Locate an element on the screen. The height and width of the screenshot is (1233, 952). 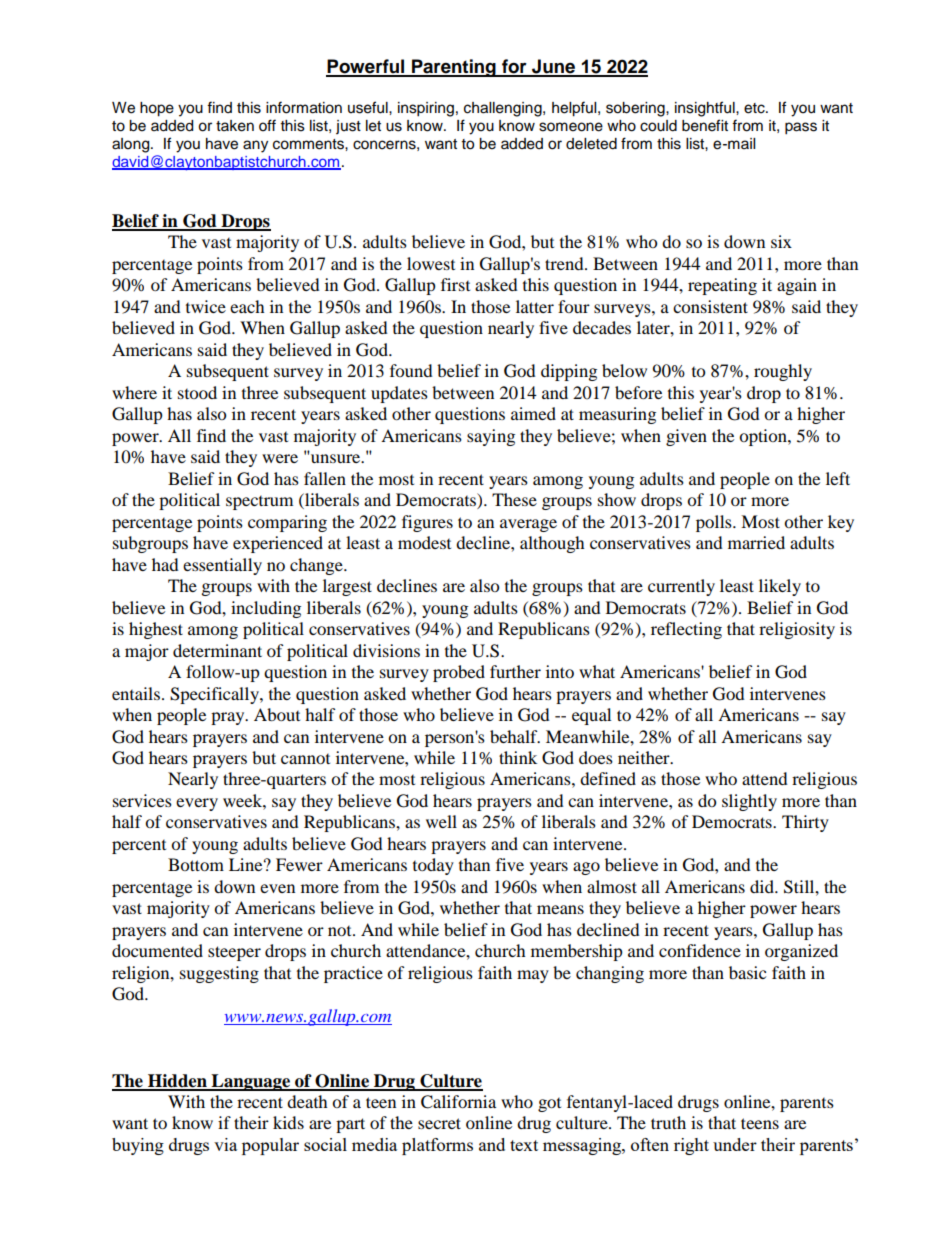
Parenting is located at coordinates (454, 68).
